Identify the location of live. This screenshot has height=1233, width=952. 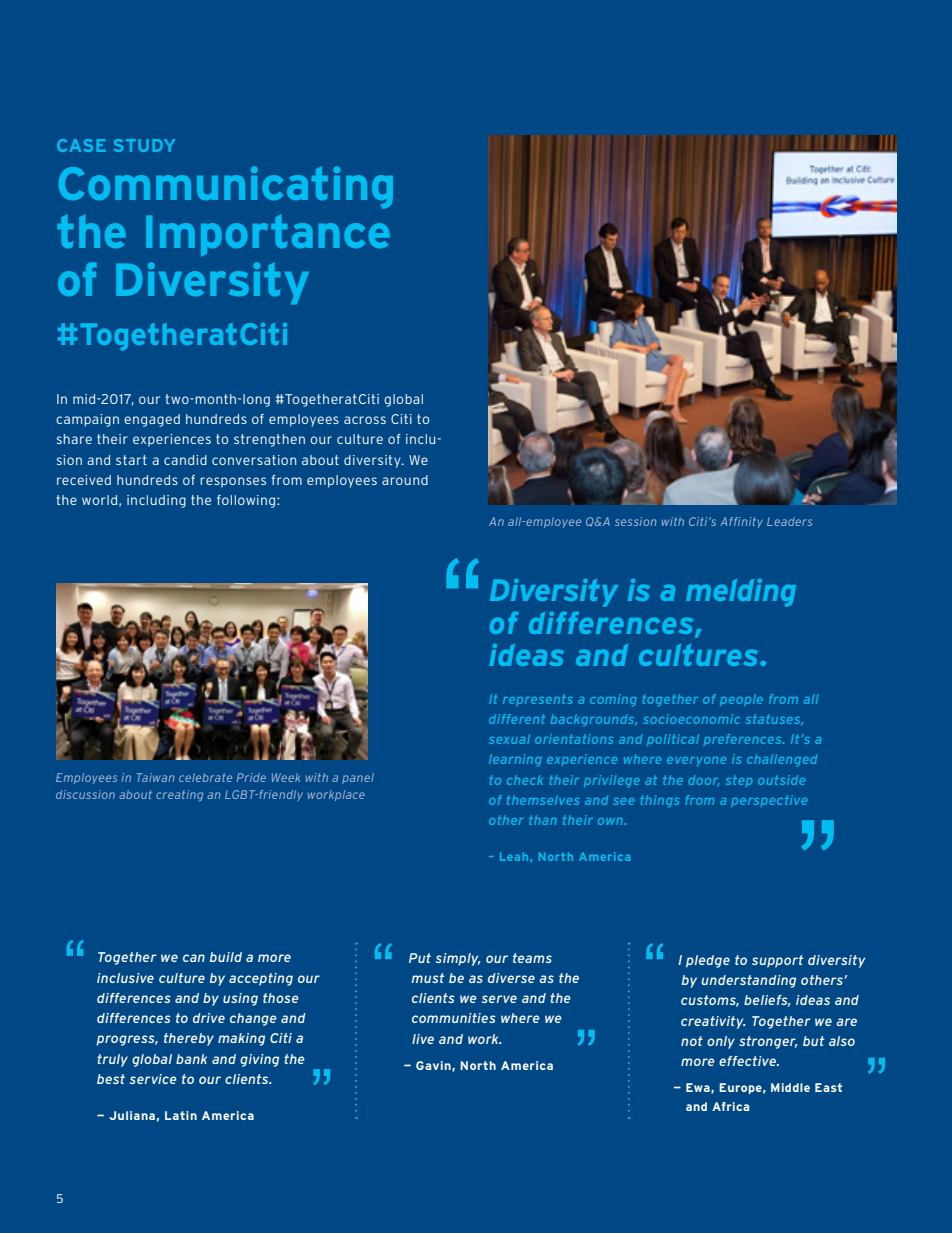
(423, 1039).
